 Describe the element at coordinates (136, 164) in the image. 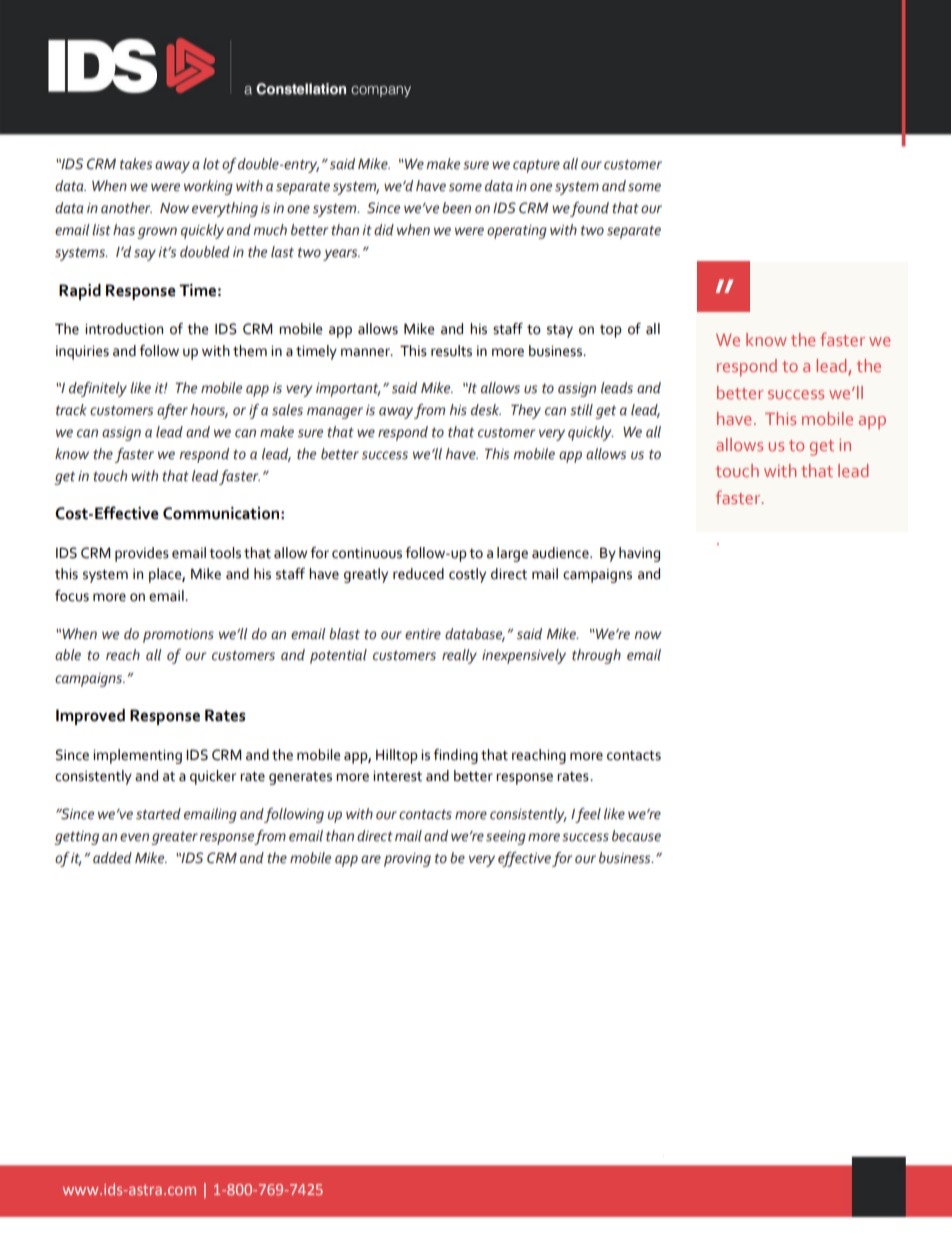

I see `takes` at that location.
